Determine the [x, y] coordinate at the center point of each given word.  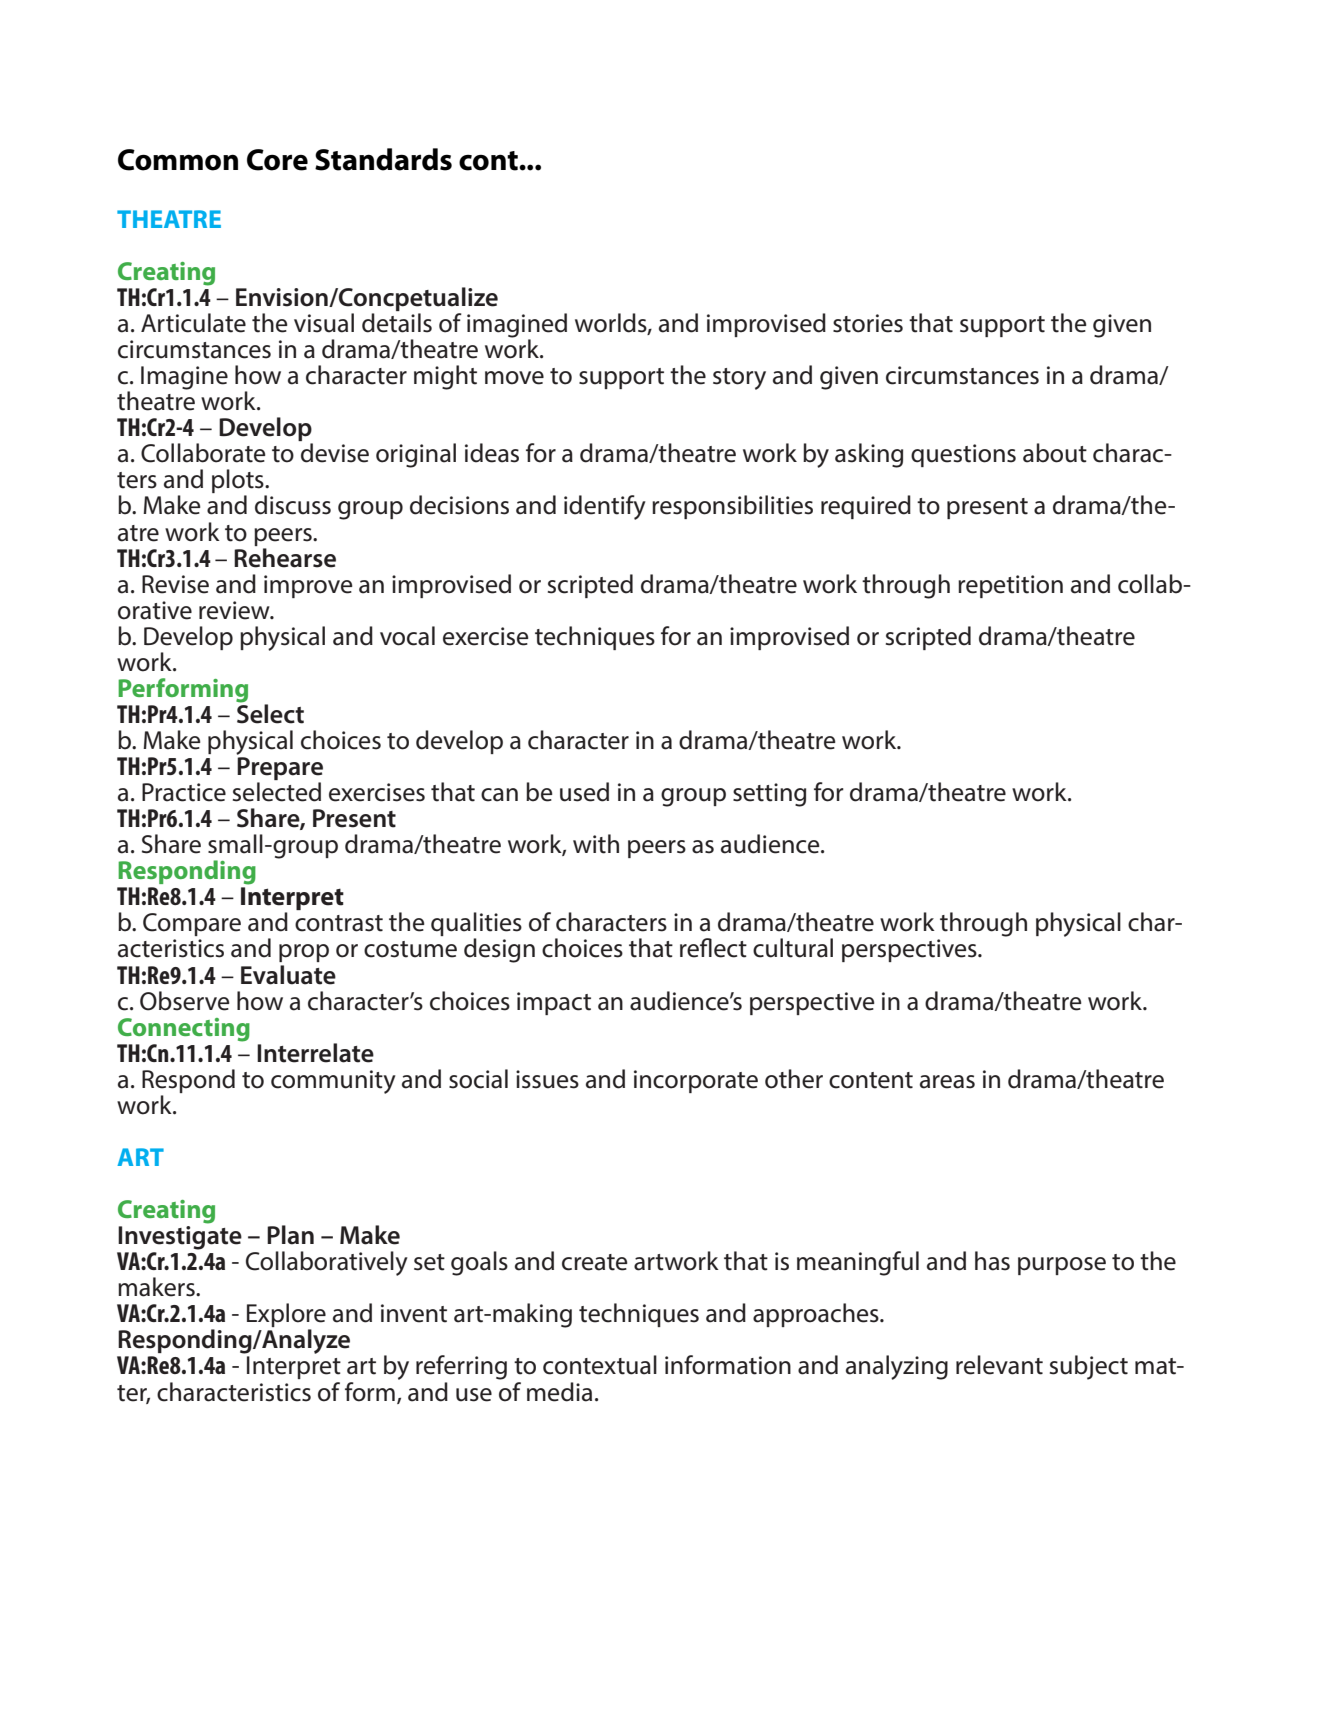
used [584, 792]
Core [277, 160]
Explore [286, 1316]
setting [769, 795]
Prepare [280, 770]
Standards [383, 159]
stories [868, 323]
